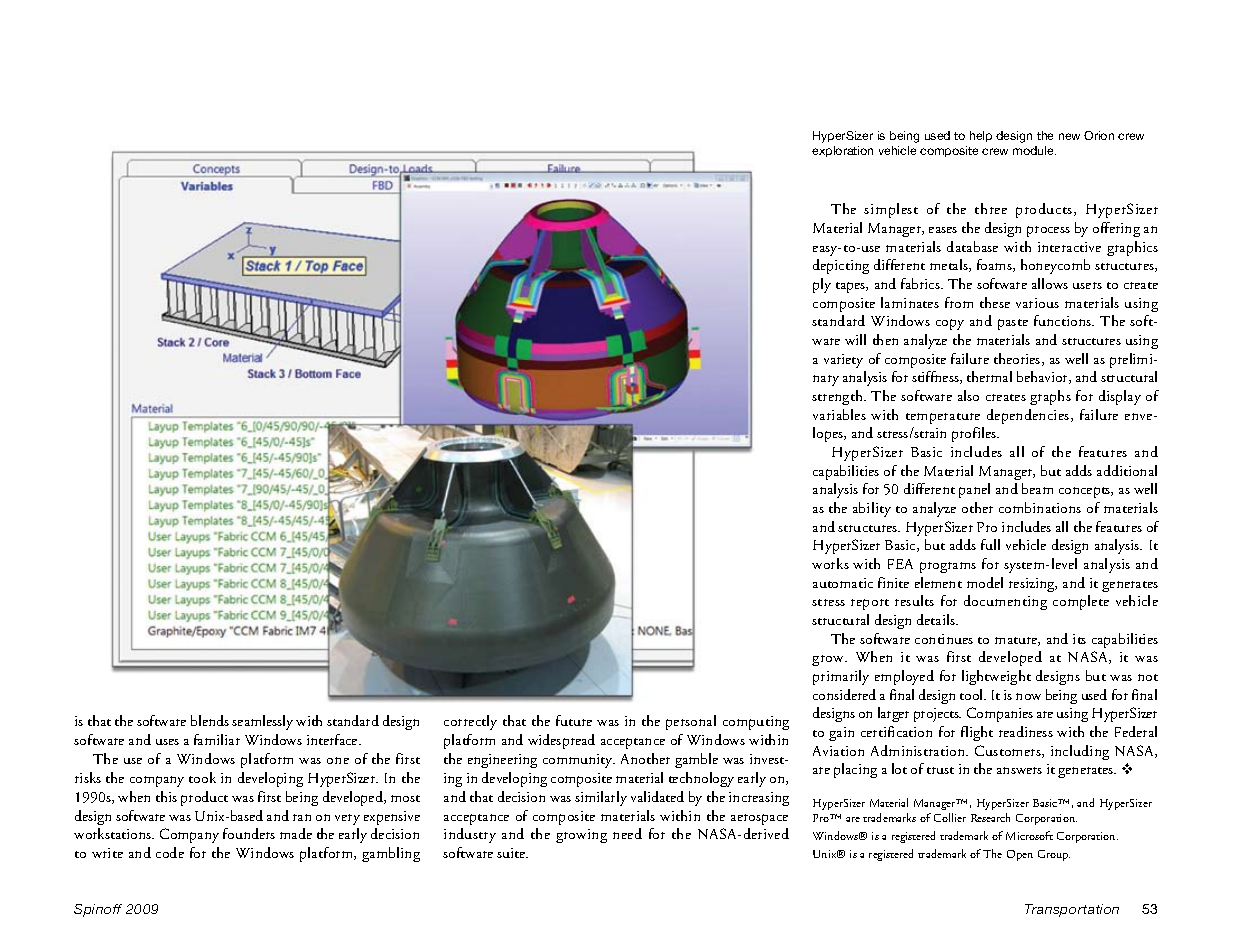 The image size is (1233, 952). Describe the element at coordinates (822, 285) in the screenshot. I see `ply` at that location.
